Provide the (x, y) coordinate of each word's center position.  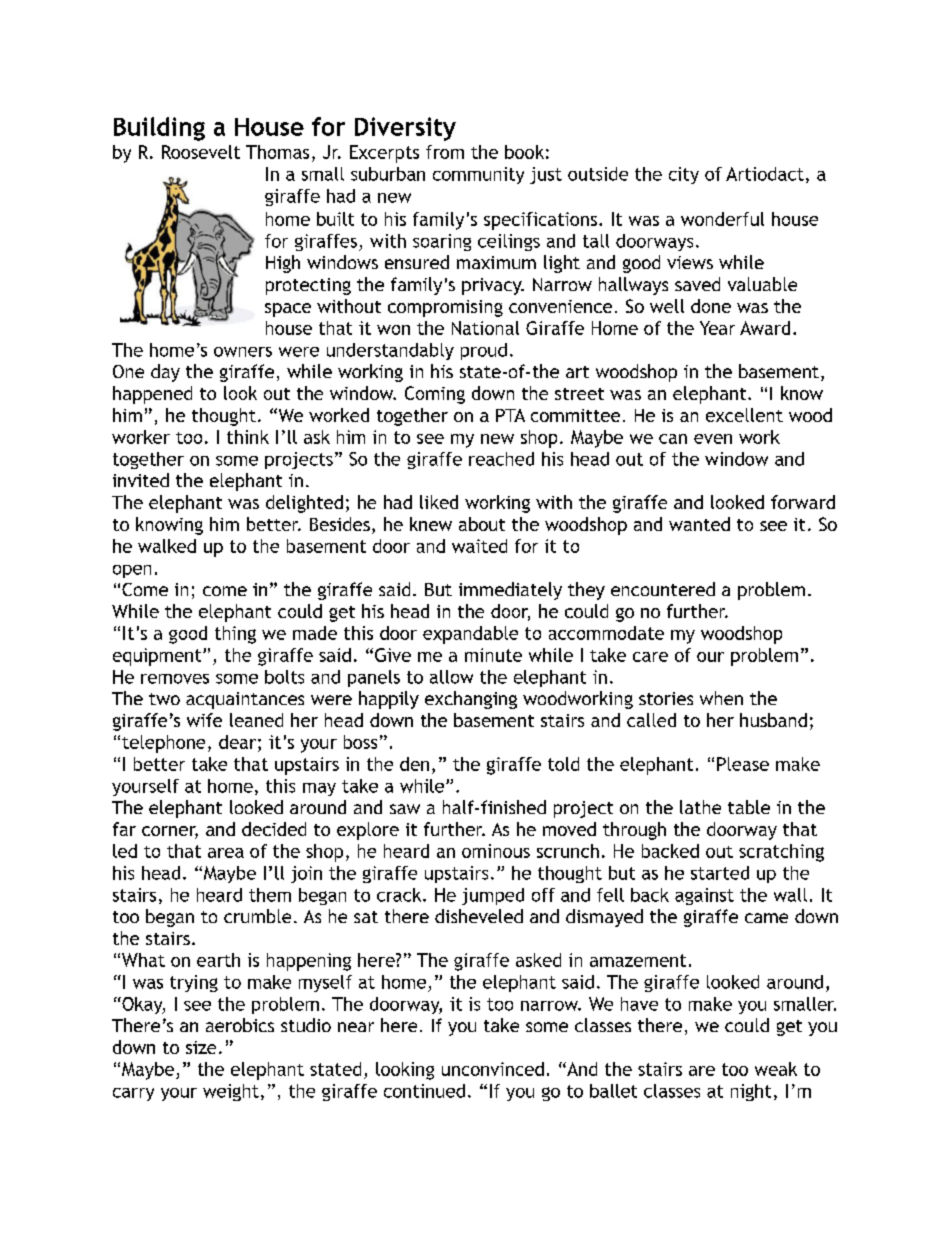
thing (235, 635)
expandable (470, 635)
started (720, 873)
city (684, 175)
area (226, 853)
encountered (663, 589)
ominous (496, 851)
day (165, 373)
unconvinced (493, 1069)
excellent (744, 415)
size (201, 1047)
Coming (435, 395)
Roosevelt (201, 152)
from (445, 152)
